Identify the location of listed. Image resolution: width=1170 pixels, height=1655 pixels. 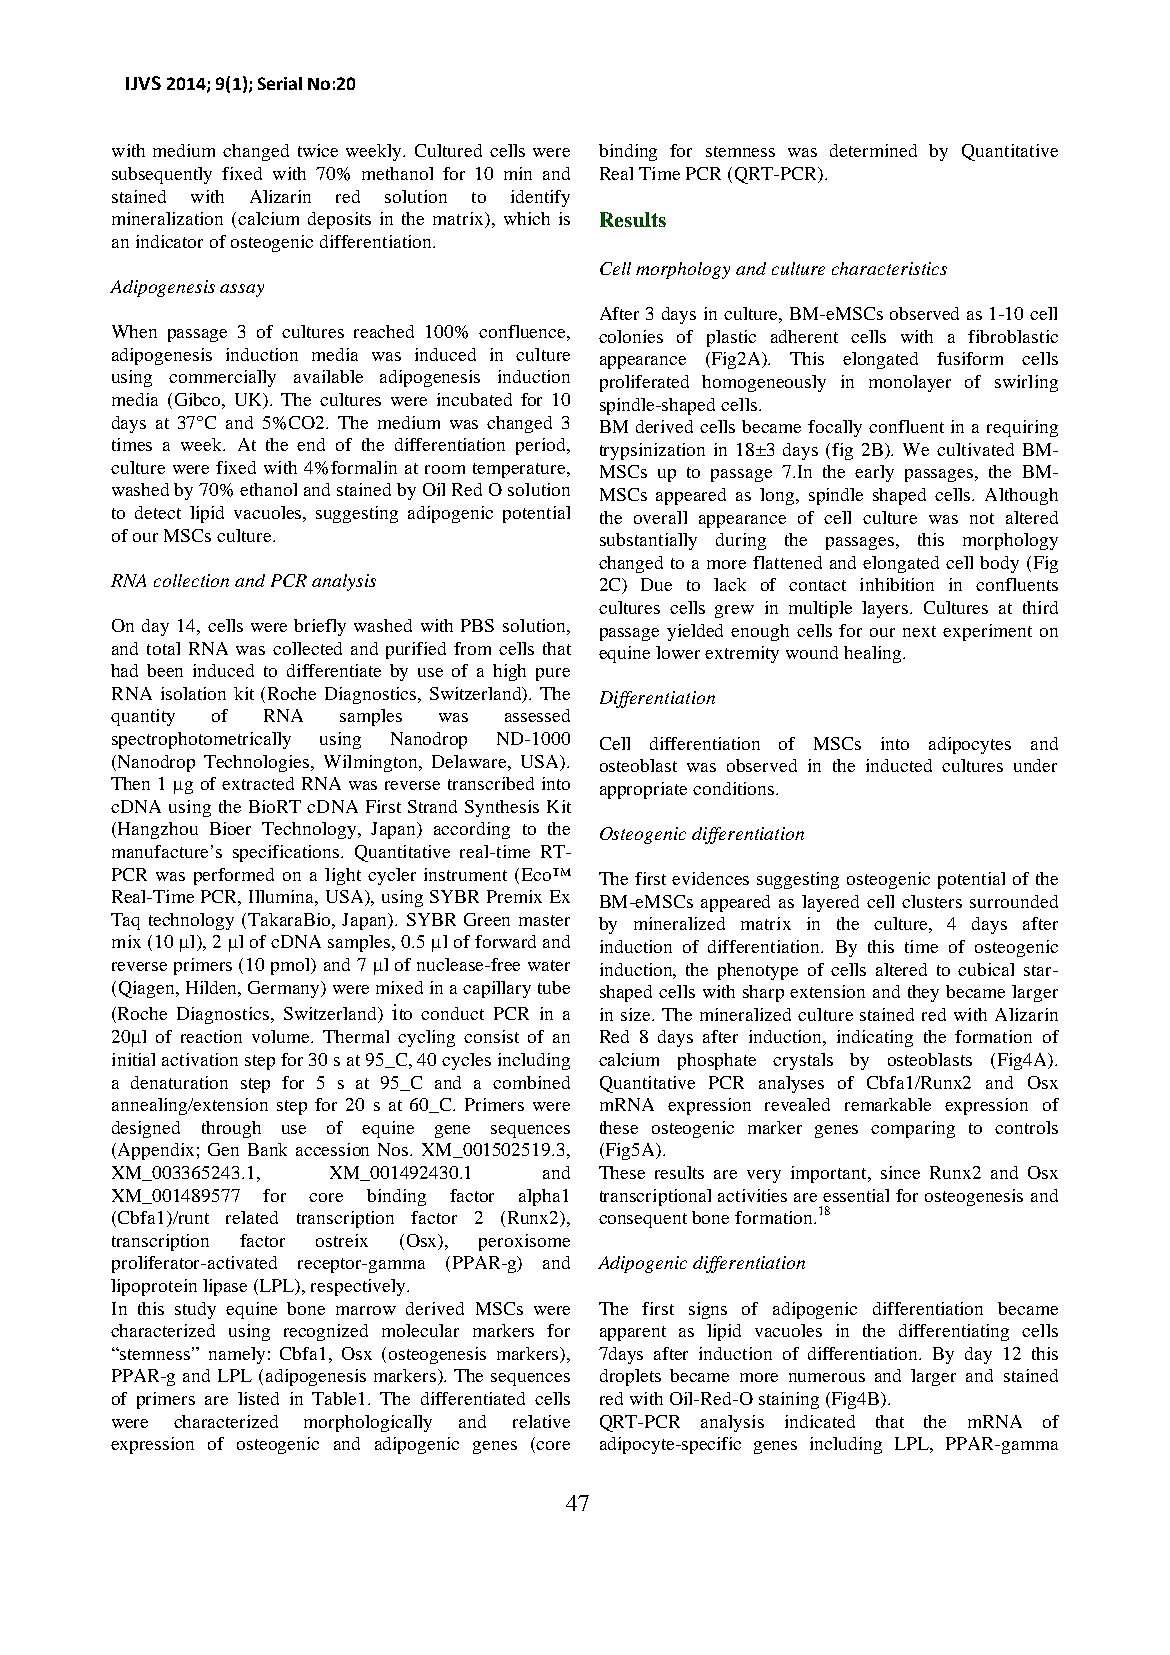
(258, 1398).
